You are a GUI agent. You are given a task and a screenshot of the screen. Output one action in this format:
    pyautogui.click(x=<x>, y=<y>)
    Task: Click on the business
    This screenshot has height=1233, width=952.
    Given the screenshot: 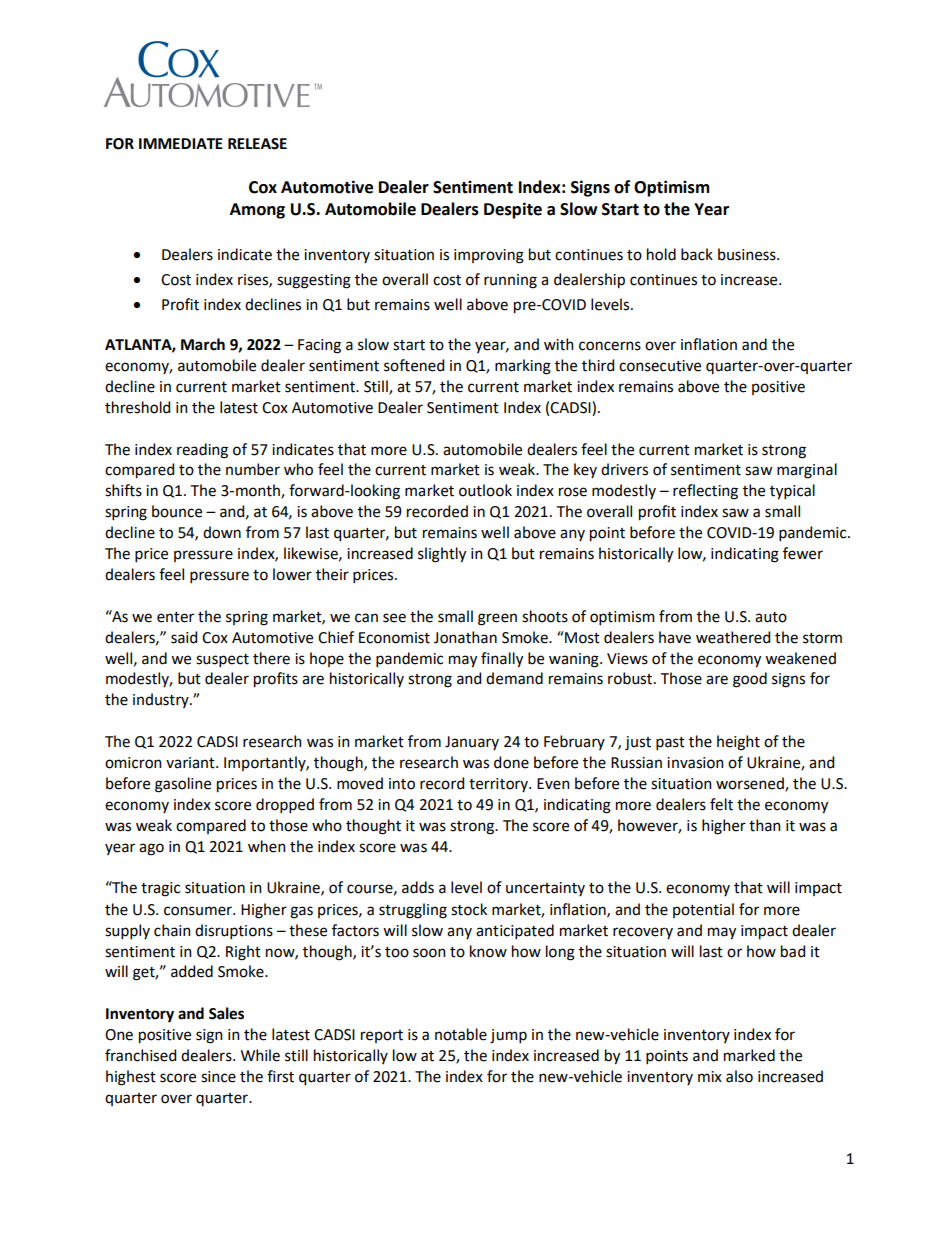 What is the action you would take?
    pyautogui.click(x=748, y=254)
